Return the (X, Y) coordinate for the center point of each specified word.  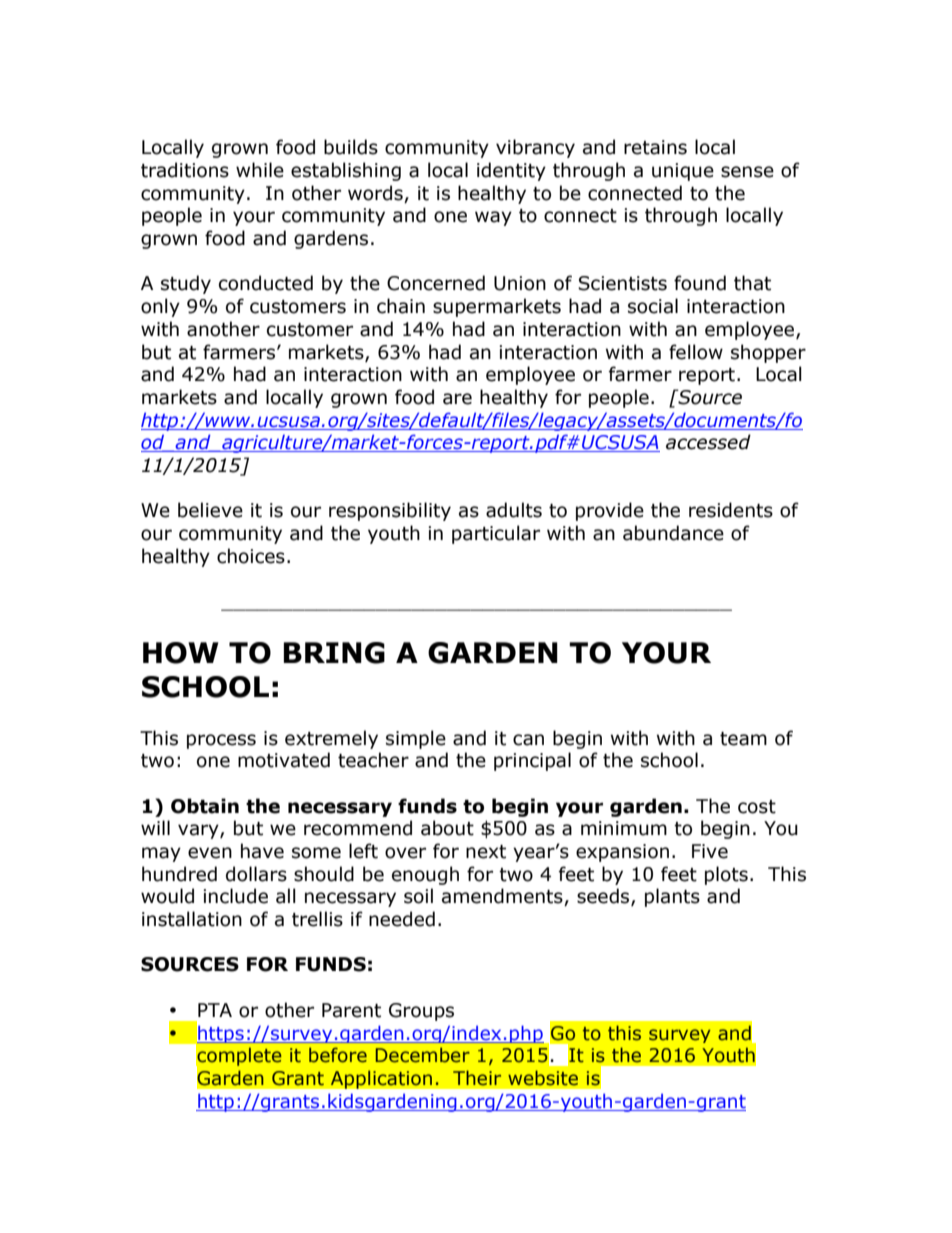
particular (496, 534)
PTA (215, 1010)
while (260, 170)
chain (401, 306)
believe (210, 510)
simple (416, 739)
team (743, 739)
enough (425, 875)
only (160, 307)
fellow (696, 352)
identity (511, 171)
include (235, 896)
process (221, 741)
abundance (673, 533)
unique (683, 172)
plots (726, 875)
